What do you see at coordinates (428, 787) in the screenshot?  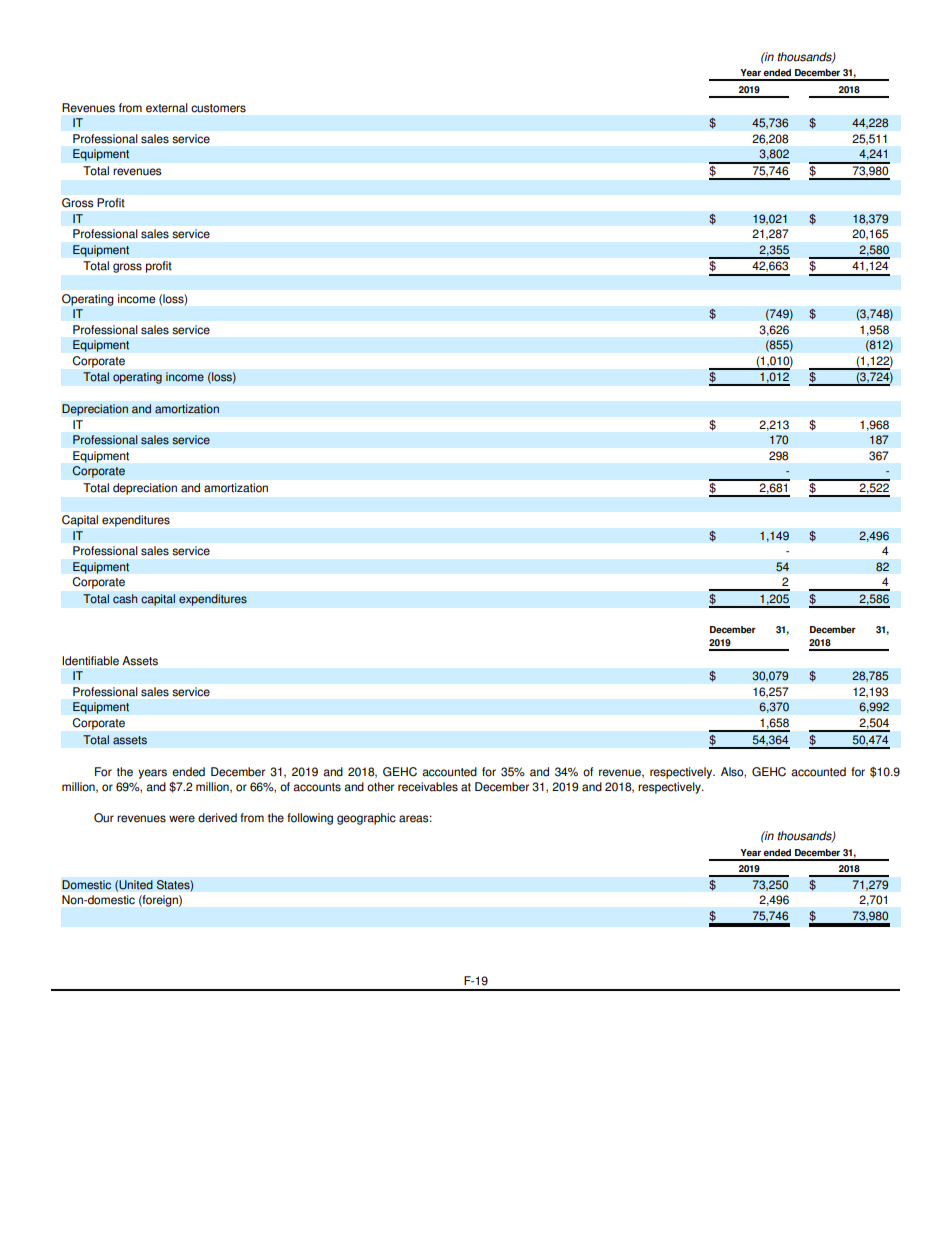 I see `receivables` at bounding box center [428, 787].
